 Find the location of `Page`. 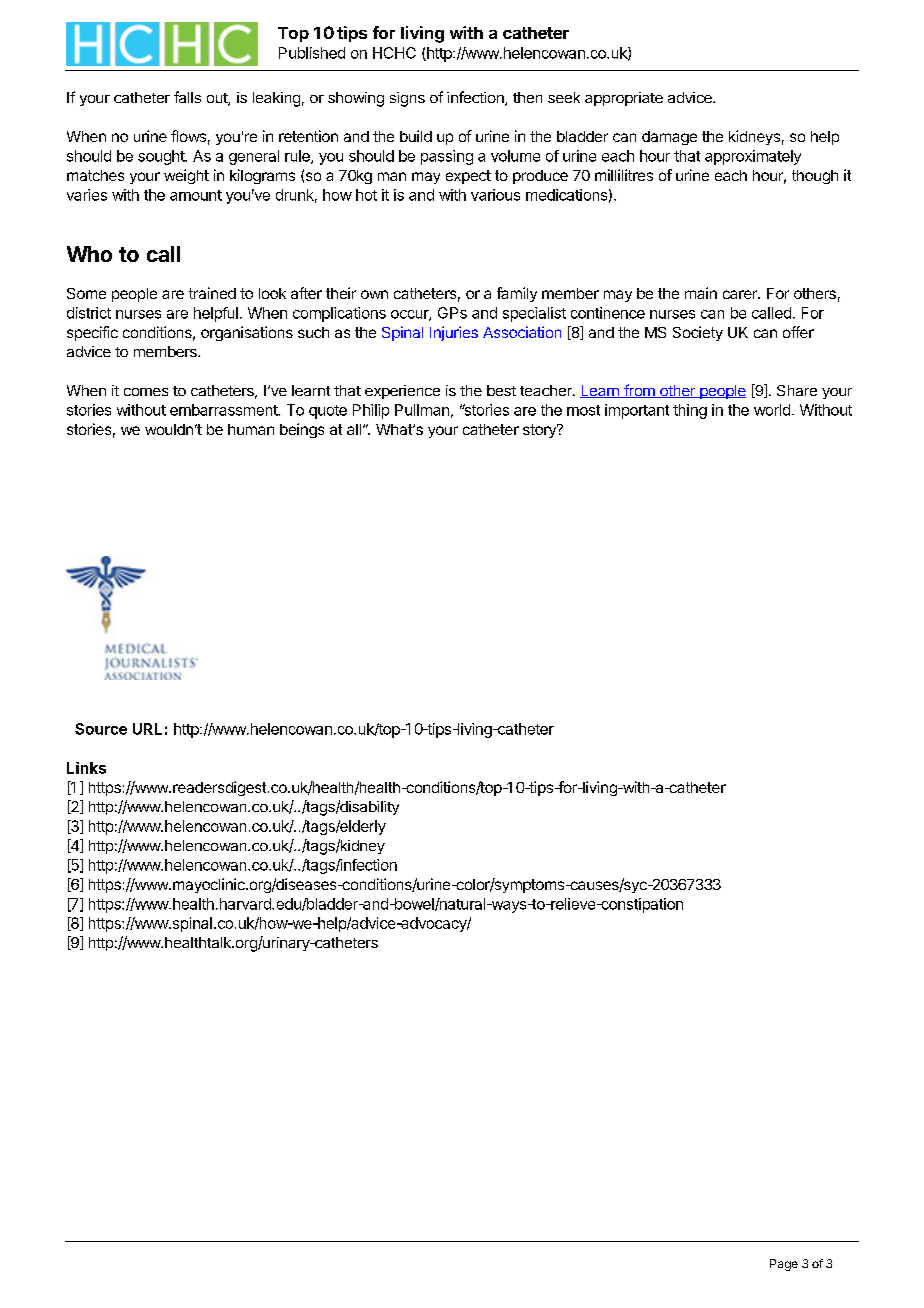

Page is located at coordinates (784, 1265).
